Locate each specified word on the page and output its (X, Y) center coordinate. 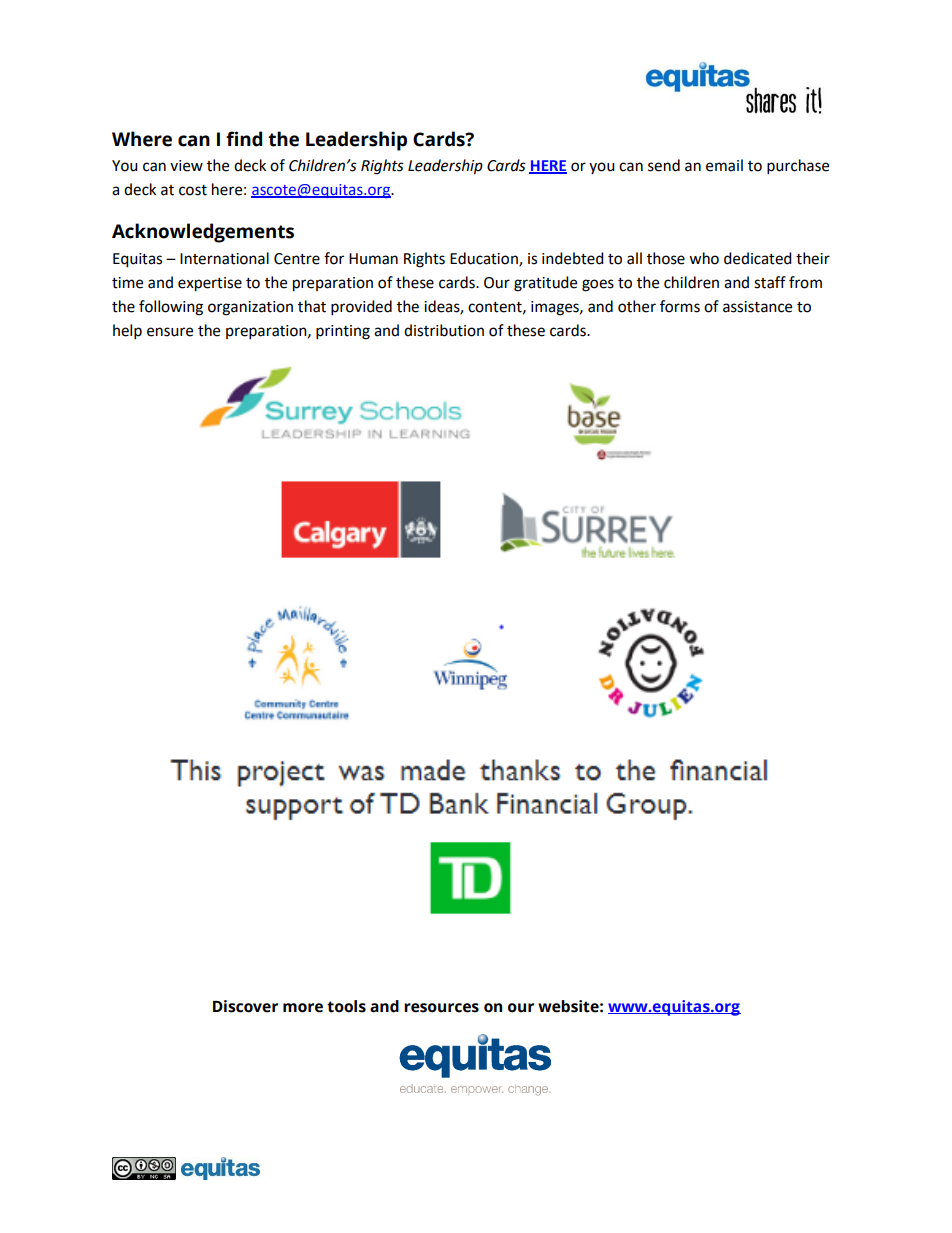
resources (441, 1008)
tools (346, 1006)
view (186, 166)
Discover (245, 1006)
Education (485, 259)
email (724, 165)
